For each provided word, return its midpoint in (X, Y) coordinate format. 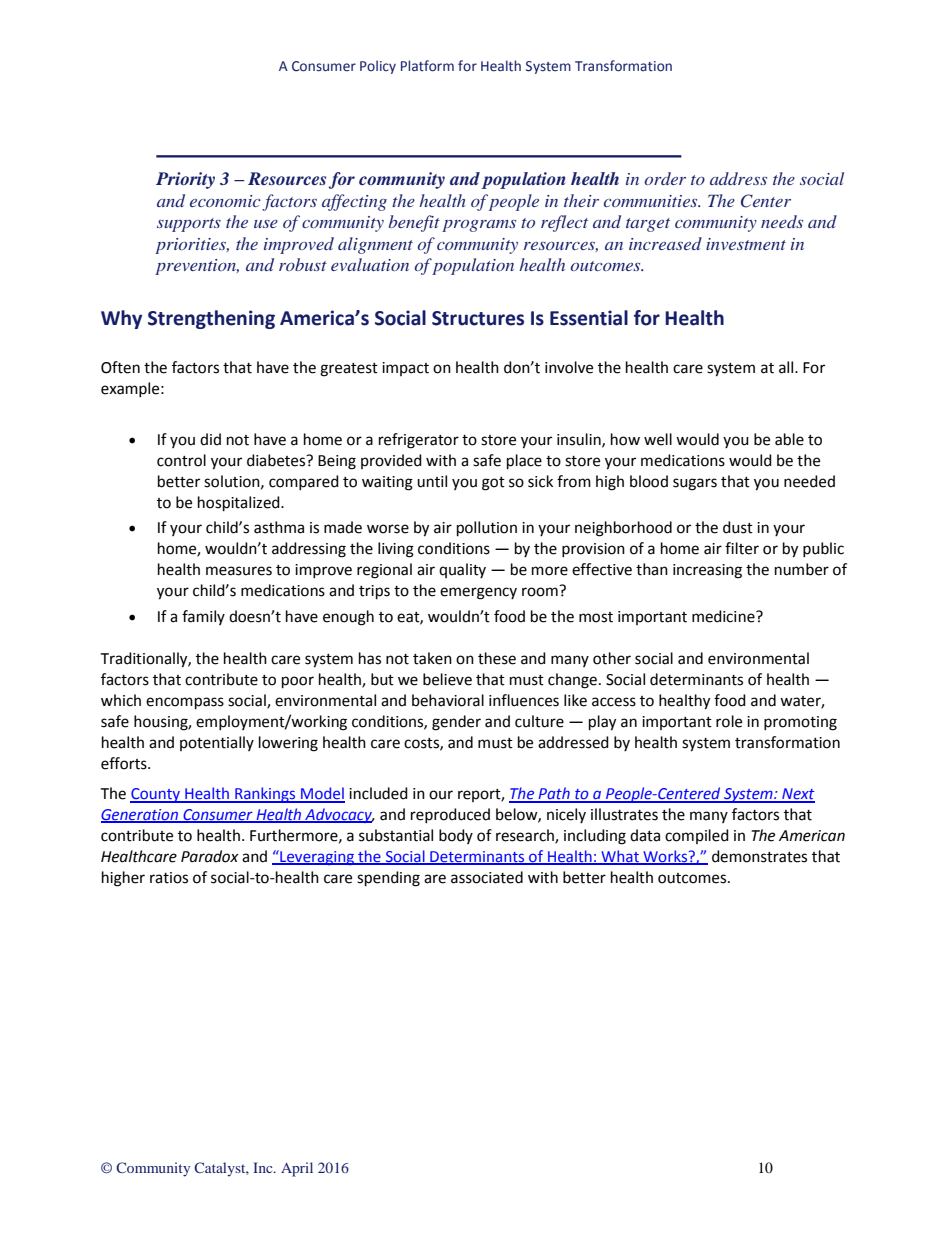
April (297, 1169)
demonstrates (759, 856)
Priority (185, 180)
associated (487, 877)
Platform (427, 66)
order (665, 178)
